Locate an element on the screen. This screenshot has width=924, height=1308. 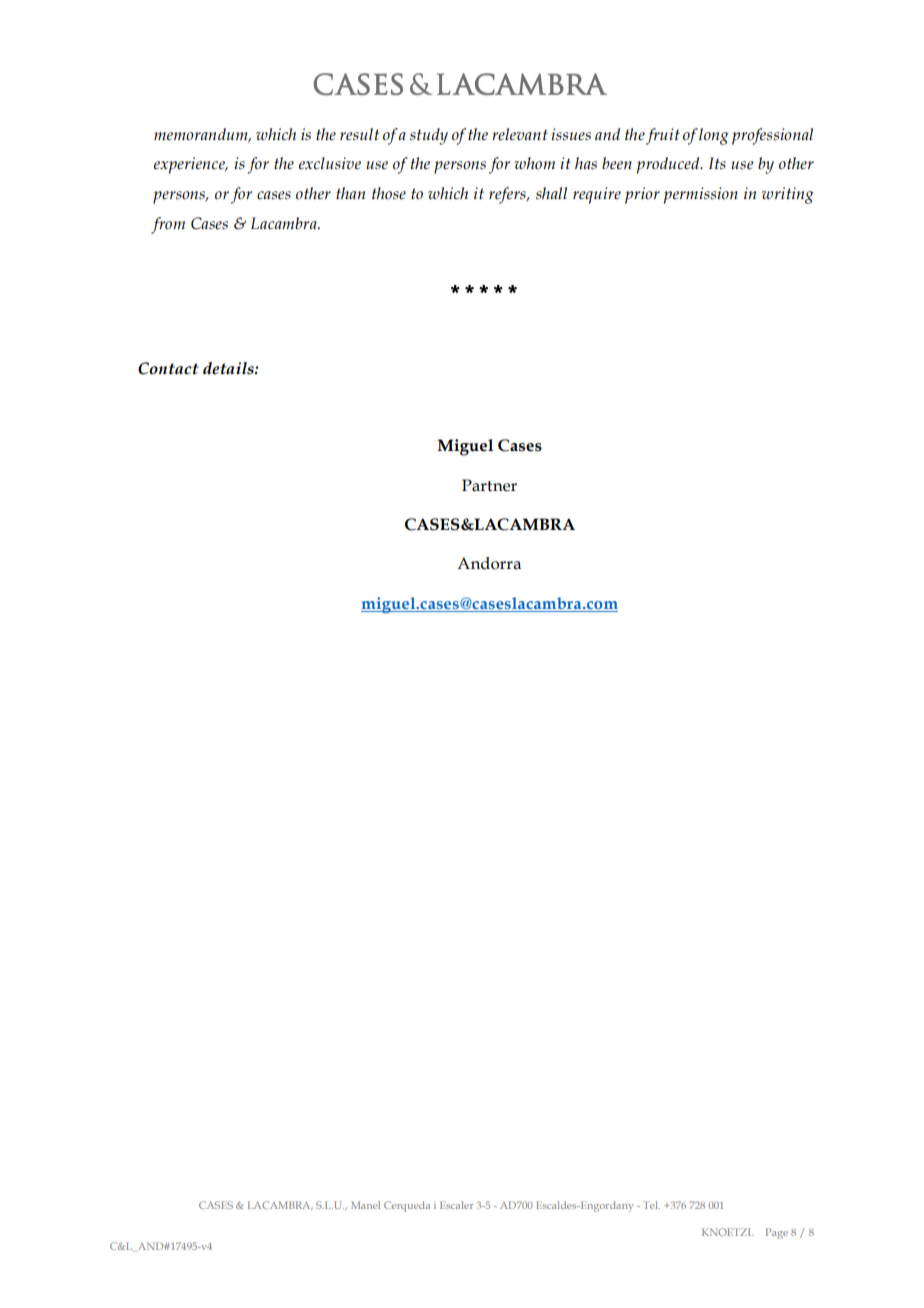
Tel is located at coordinates (651, 1205).
